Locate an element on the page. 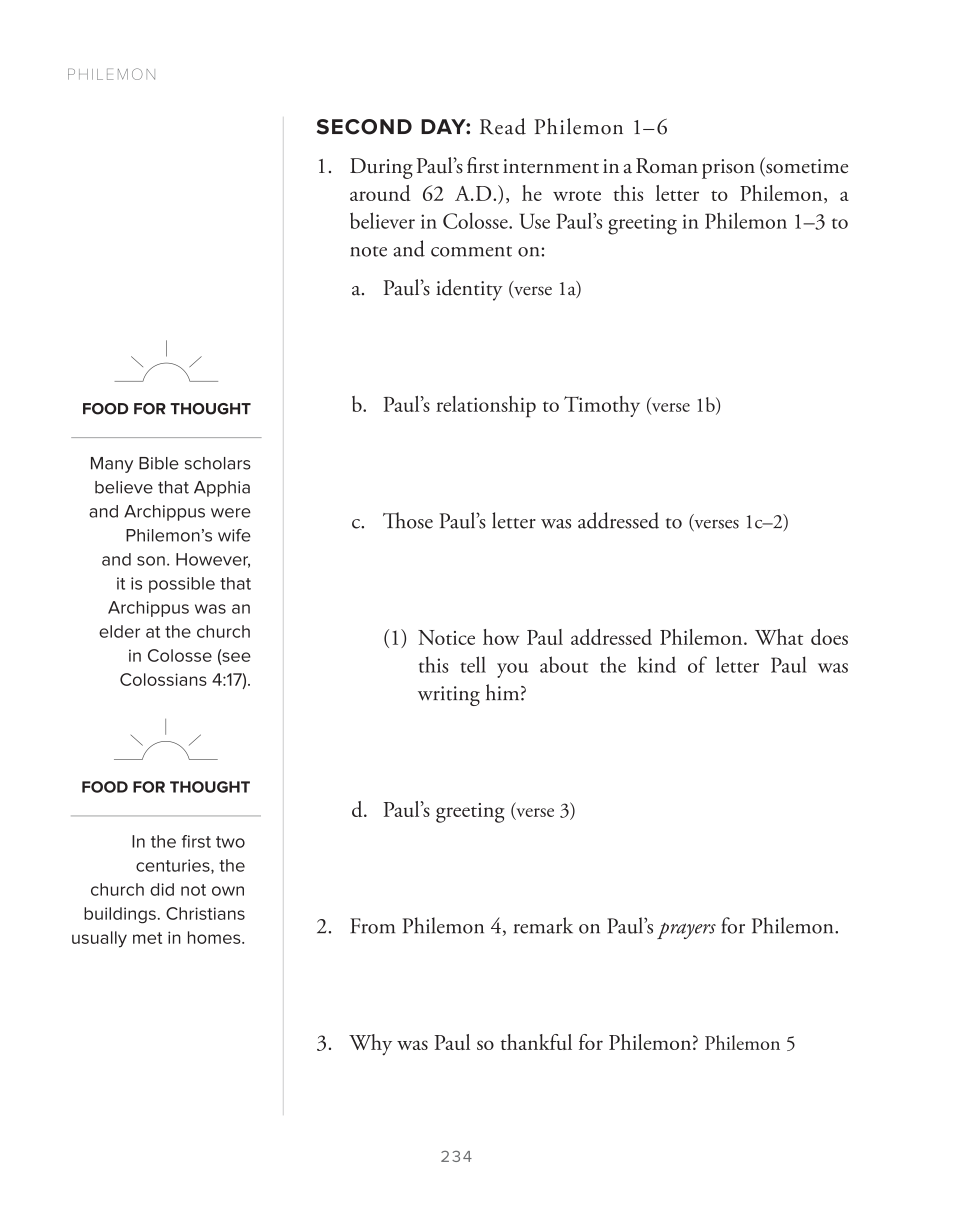 This image has width=965, height=1232. Colossians is located at coordinates (163, 679).
